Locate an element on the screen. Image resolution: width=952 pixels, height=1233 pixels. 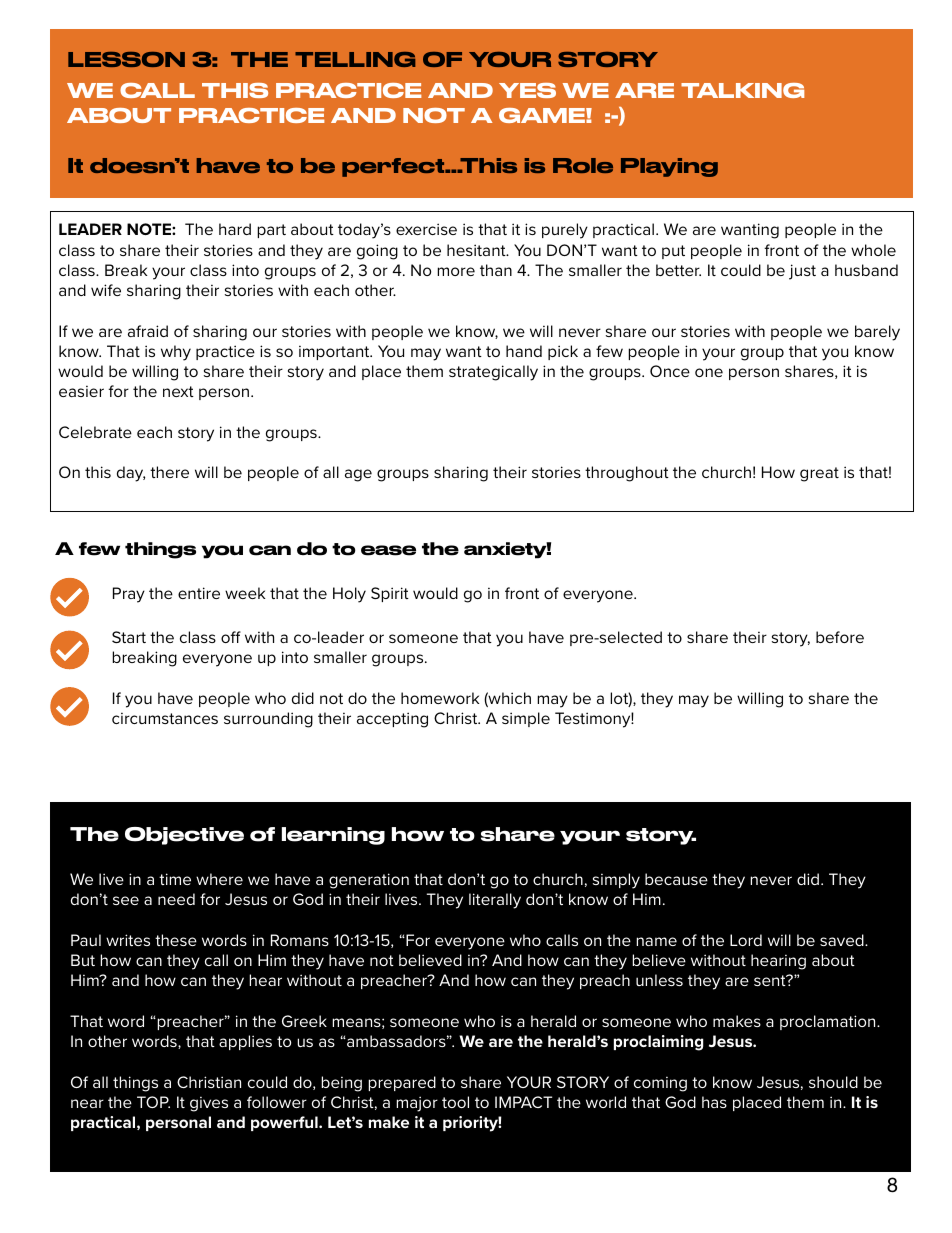
YES is located at coordinates (527, 90).
